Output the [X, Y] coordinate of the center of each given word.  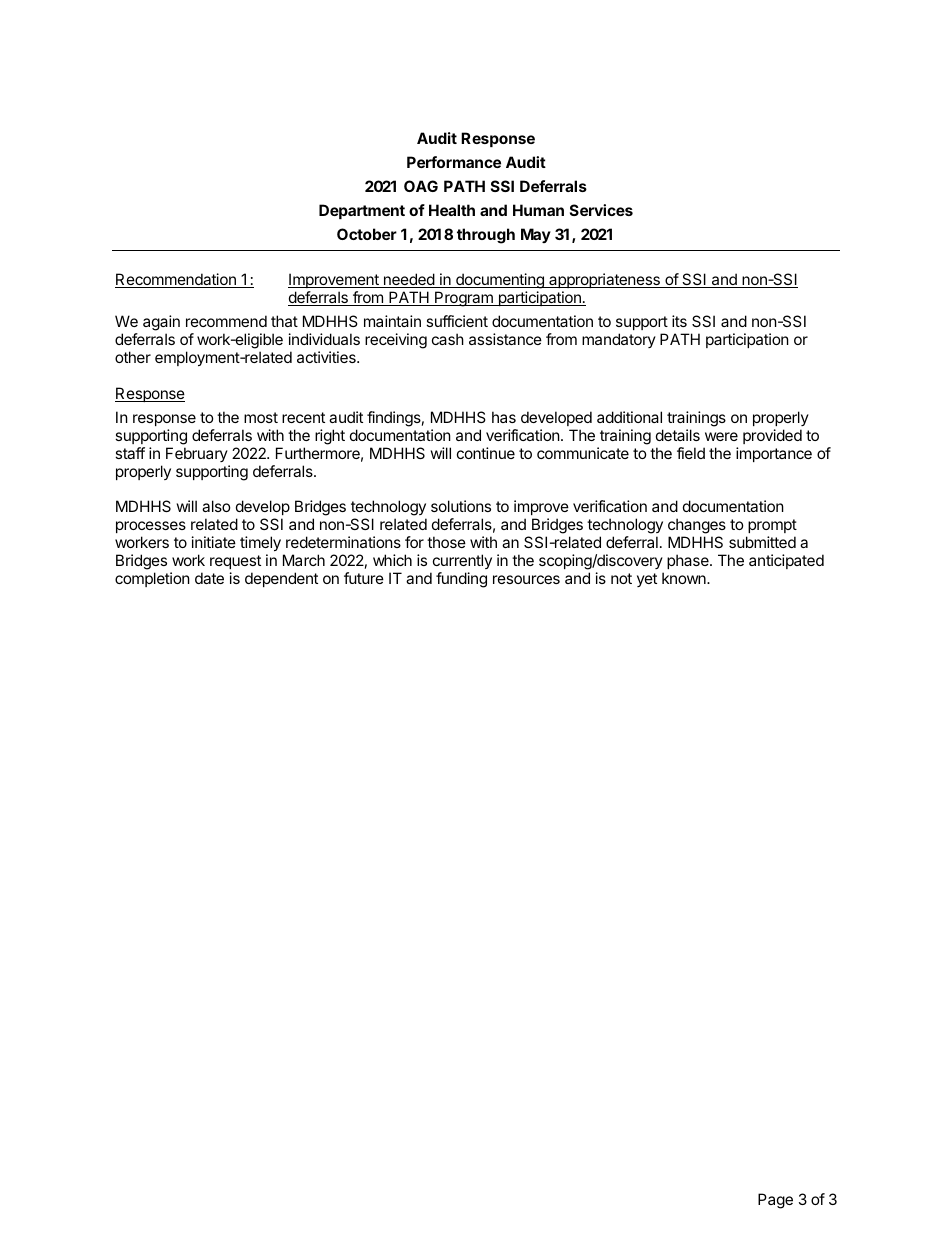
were [721, 436]
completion [152, 579]
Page [775, 1201]
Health [452, 210]
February [197, 454]
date [209, 578]
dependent [281, 579]
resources [526, 579]
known [685, 578]
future [364, 578]
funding [461, 580]
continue [486, 453]
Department [362, 211]
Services [601, 210]
